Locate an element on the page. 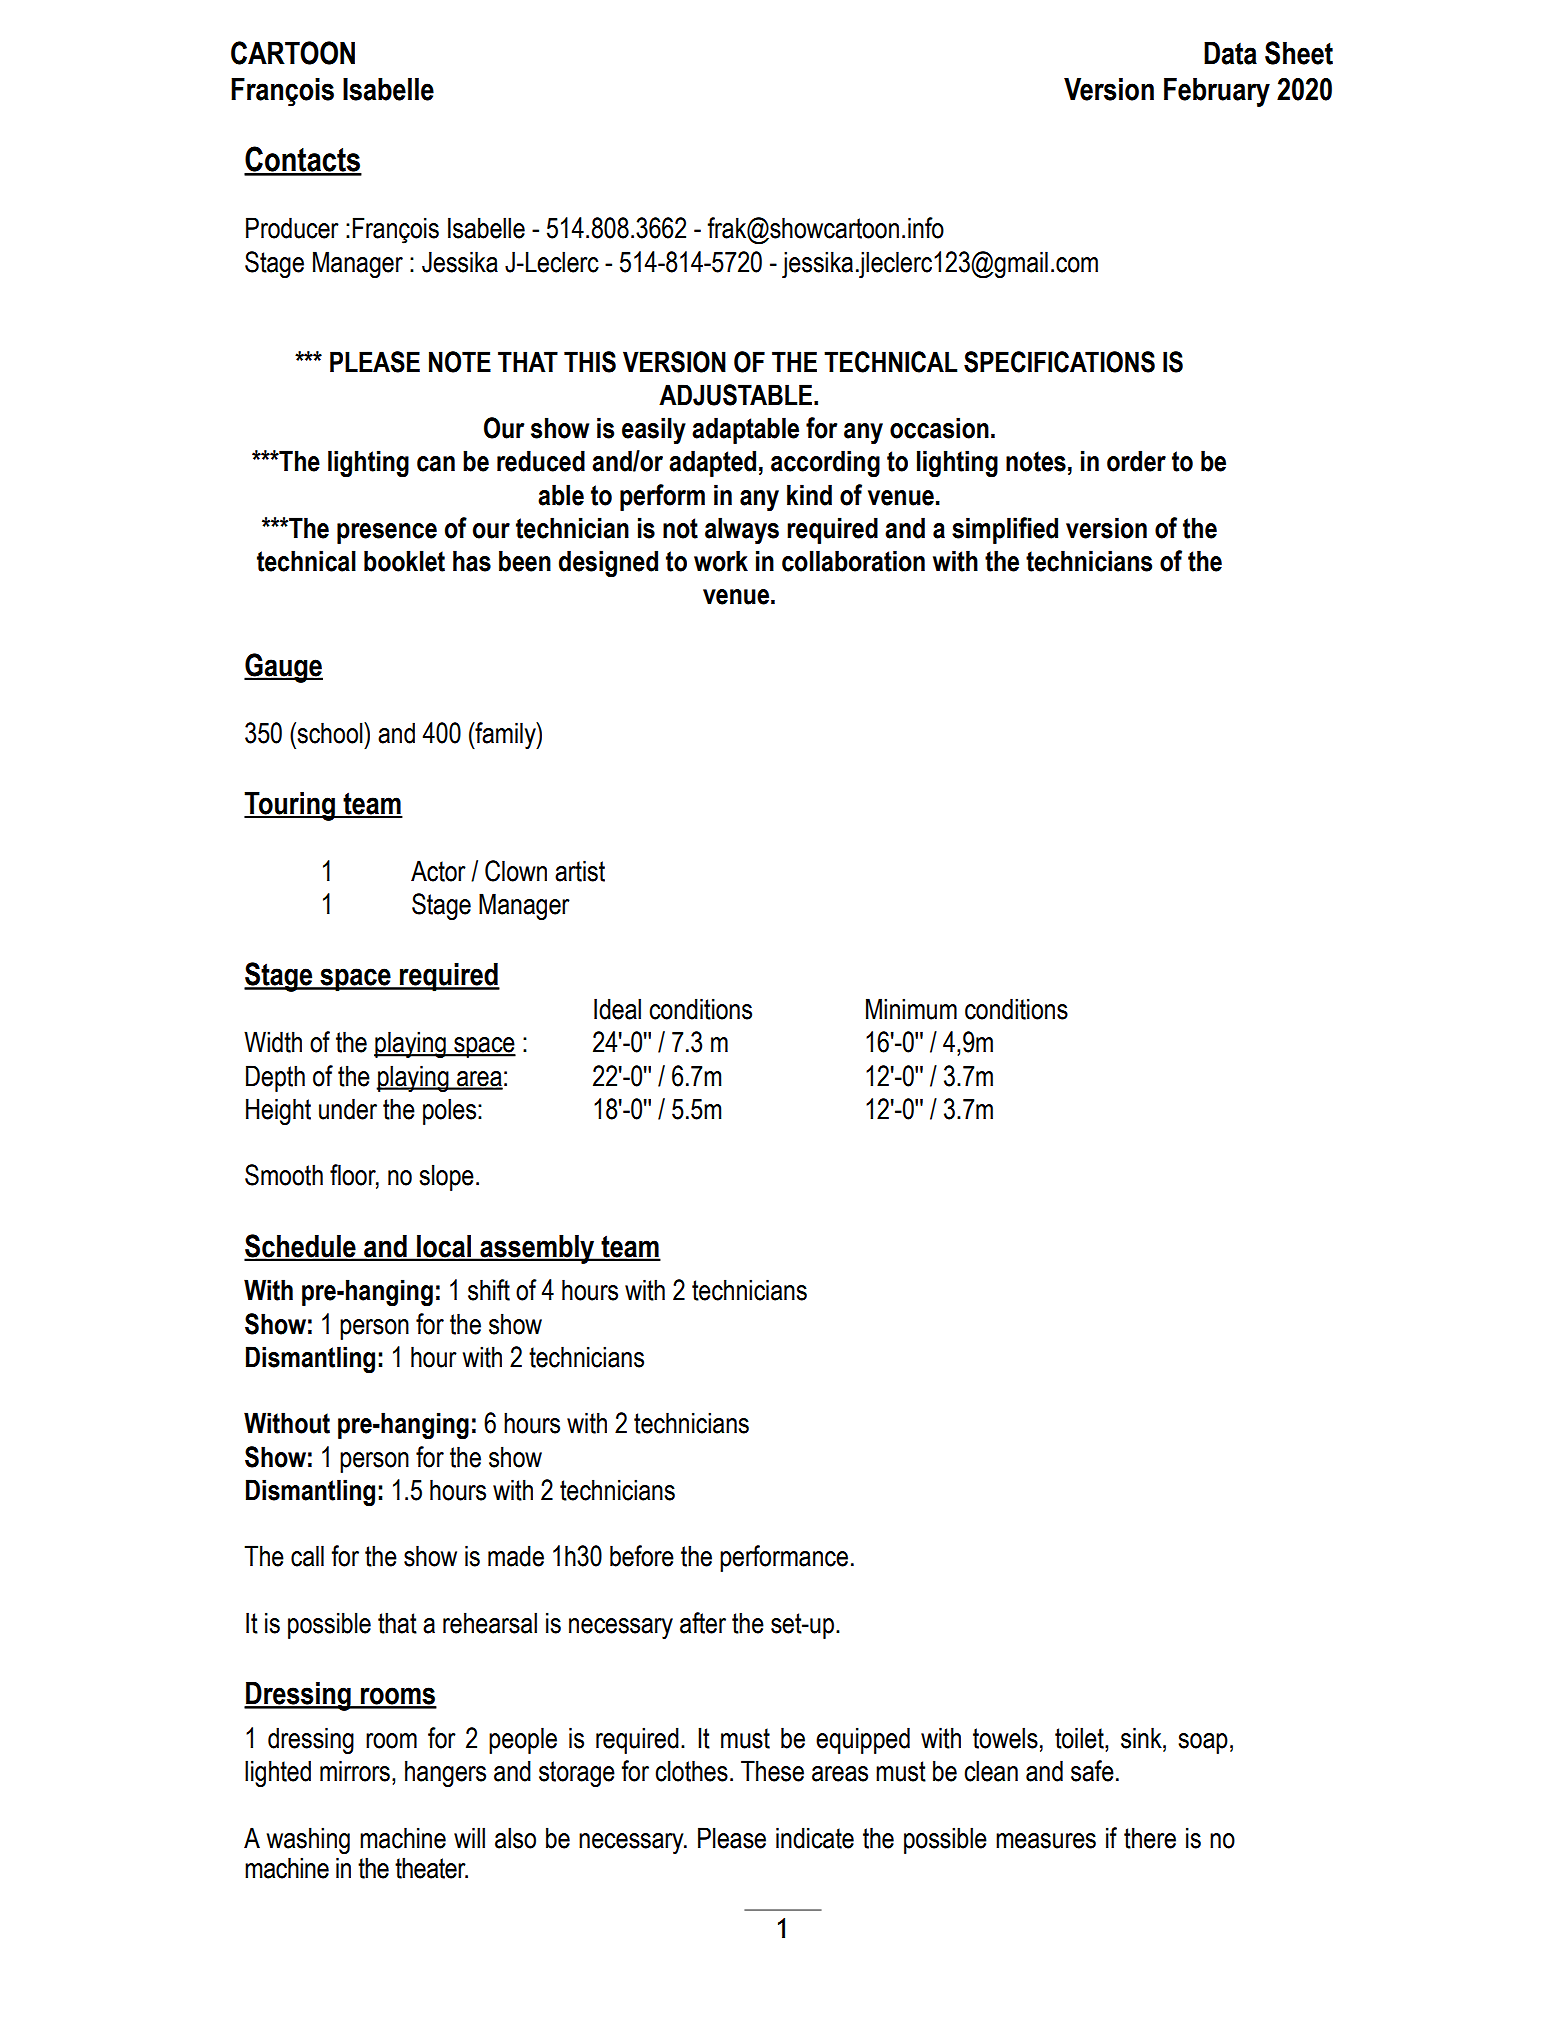  Actor is located at coordinates (438, 871).
